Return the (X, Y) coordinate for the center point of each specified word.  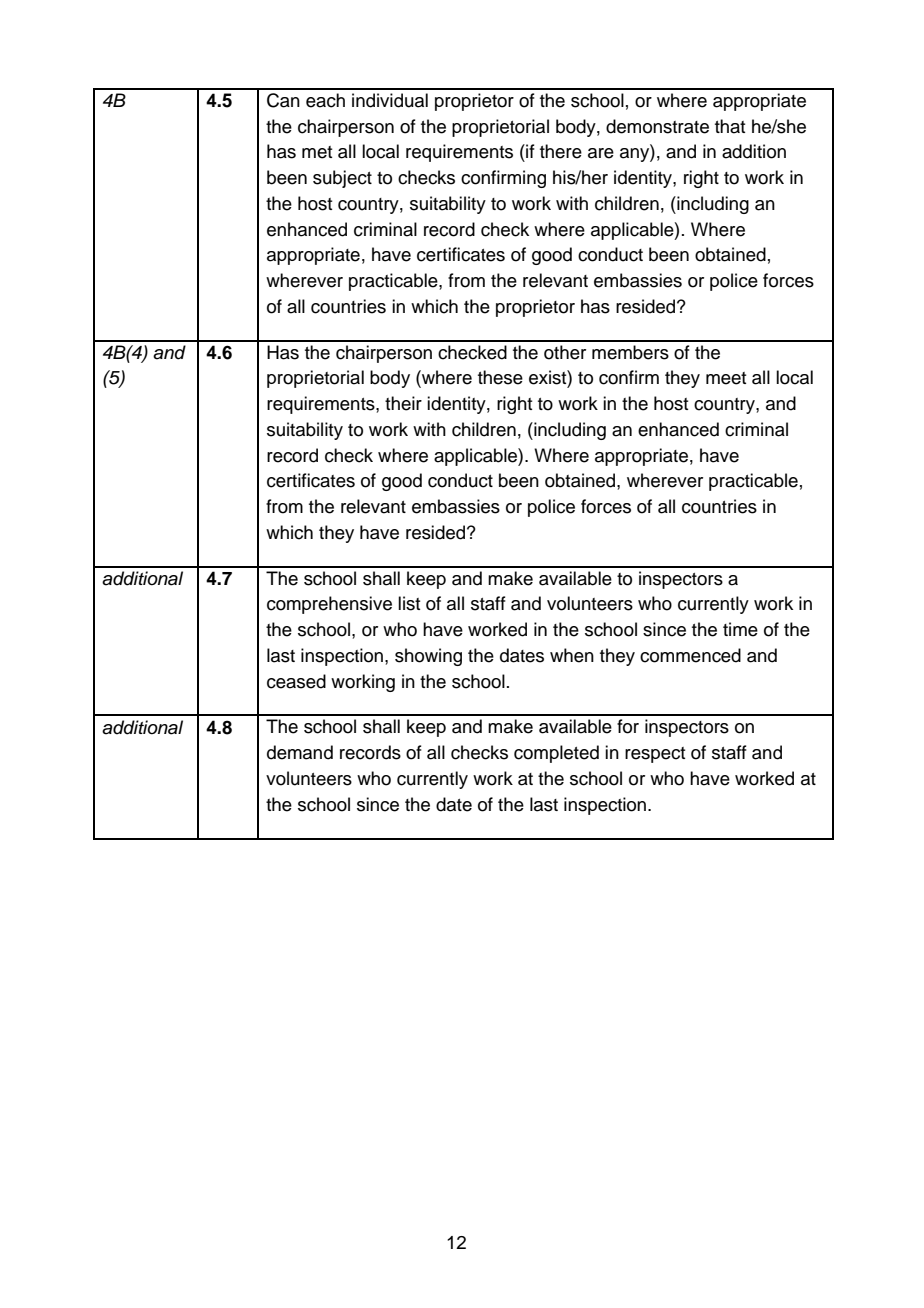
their (403, 403)
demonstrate (657, 126)
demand (300, 752)
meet (726, 378)
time (740, 629)
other (565, 352)
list (409, 603)
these (500, 377)
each (325, 100)
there (561, 151)
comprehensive (329, 605)
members (630, 352)
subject (342, 179)
